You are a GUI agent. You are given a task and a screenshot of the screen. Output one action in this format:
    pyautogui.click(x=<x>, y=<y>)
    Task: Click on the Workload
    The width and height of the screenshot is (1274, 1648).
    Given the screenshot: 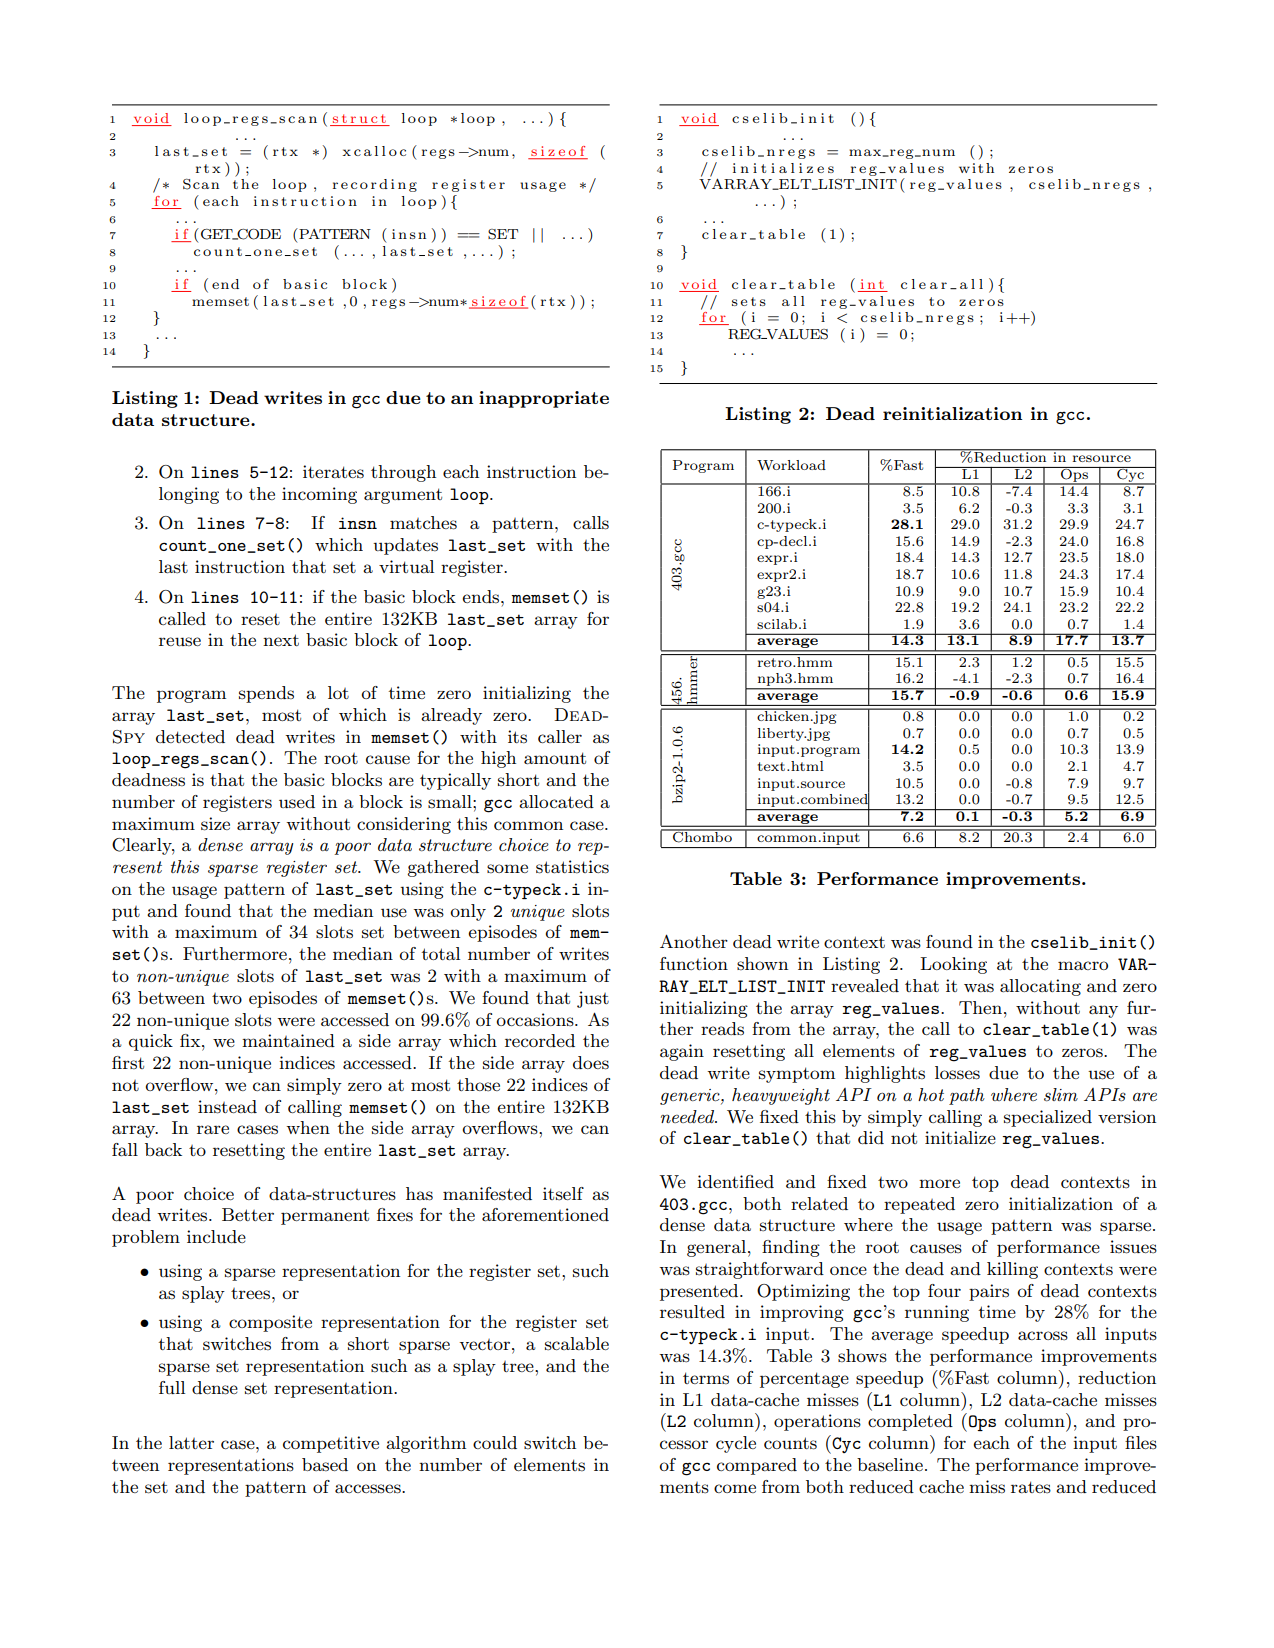 What is the action you would take?
    pyautogui.click(x=791, y=465)
